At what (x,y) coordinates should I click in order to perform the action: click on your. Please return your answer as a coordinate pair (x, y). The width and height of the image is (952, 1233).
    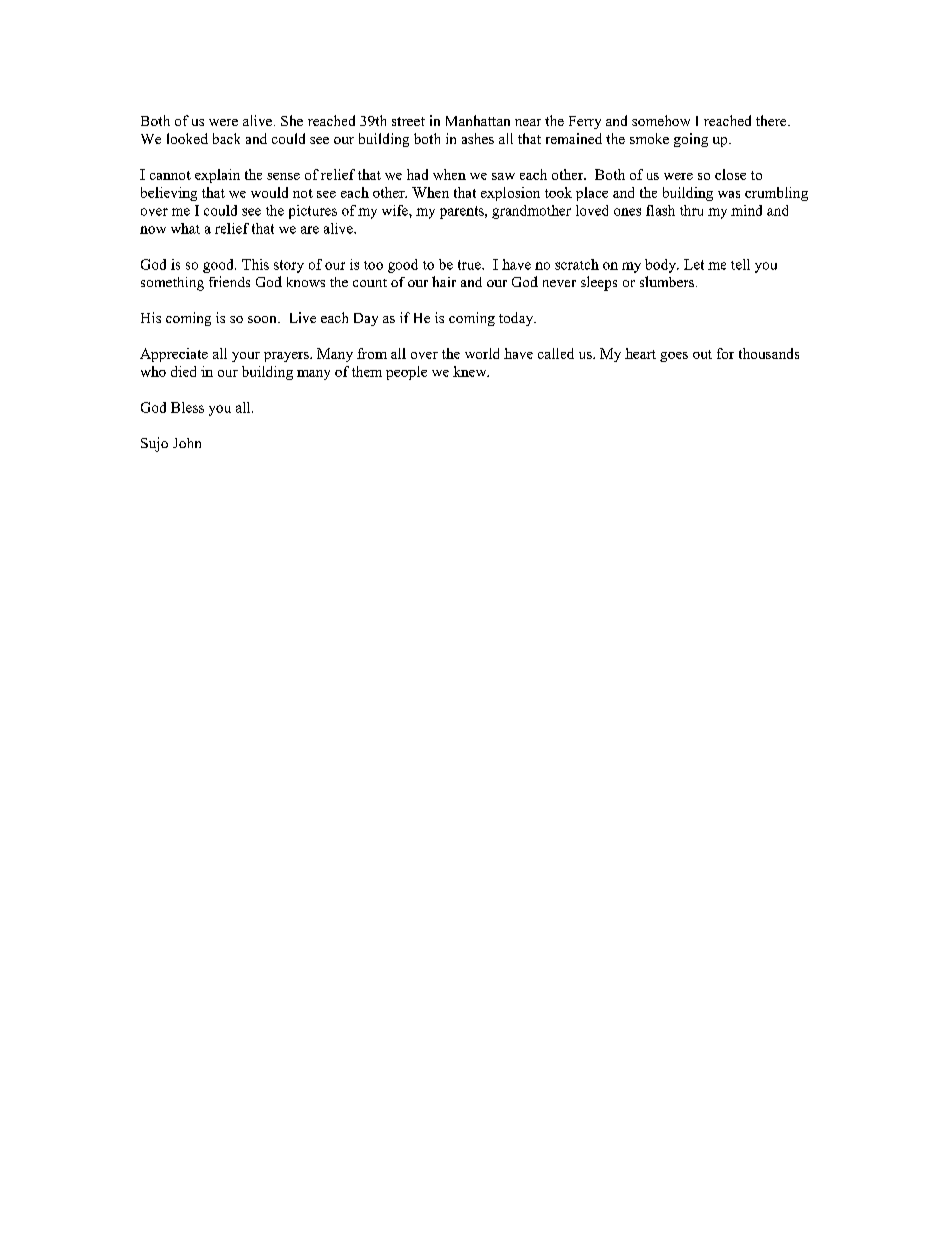
    Looking at the image, I should click on (246, 357).
